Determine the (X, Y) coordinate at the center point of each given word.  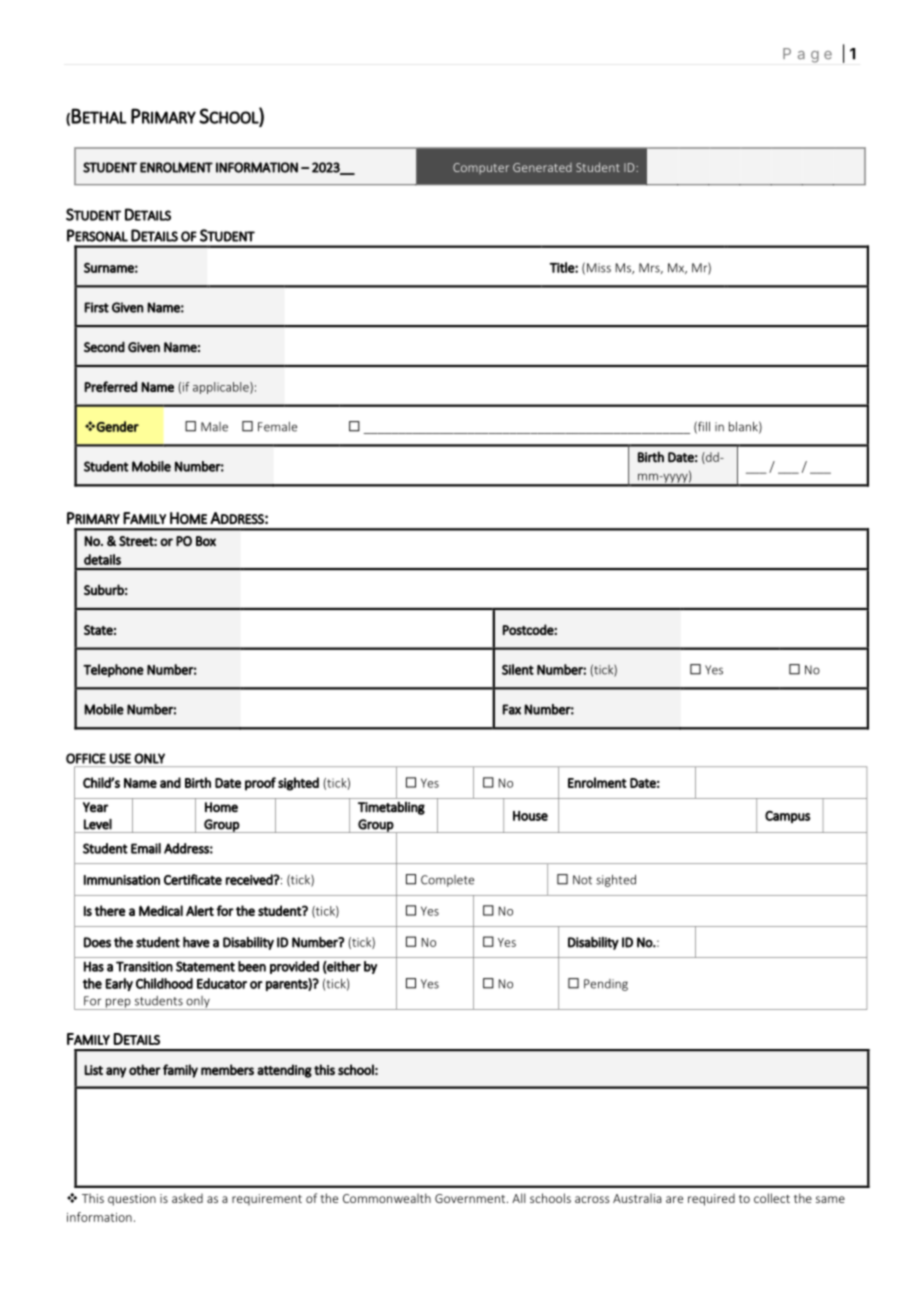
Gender (117, 426)
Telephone (113, 670)
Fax (512, 709)
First (96, 307)
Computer (481, 168)
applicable (222, 388)
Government (471, 1198)
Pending (606, 985)
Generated (542, 167)
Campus (787, 817)
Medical (161, 910)
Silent (518, 669)
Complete (447, 881)
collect (772, 1198)
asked (187, 1198)
